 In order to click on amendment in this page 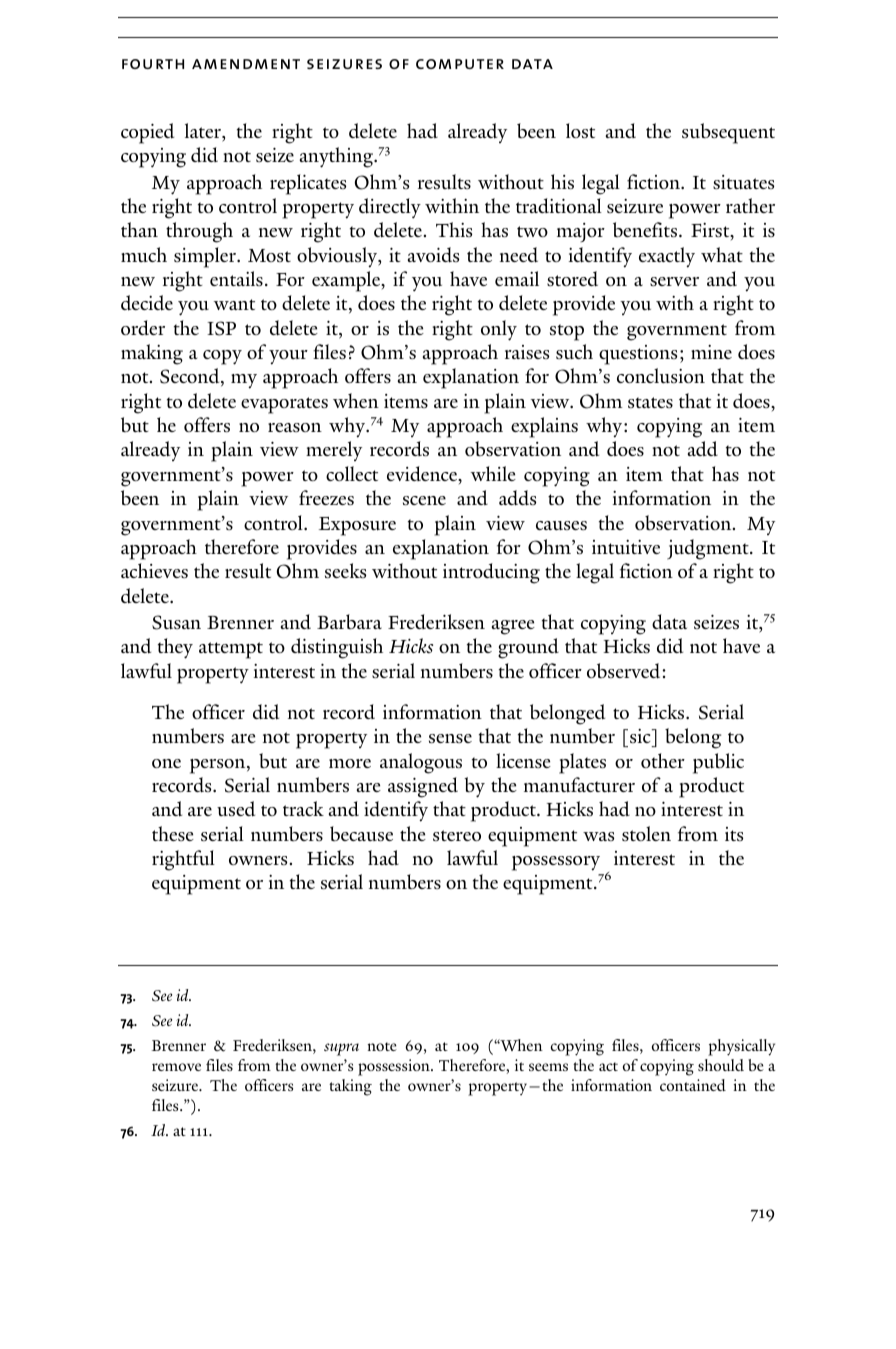, I will do `click(246, 64)`.
